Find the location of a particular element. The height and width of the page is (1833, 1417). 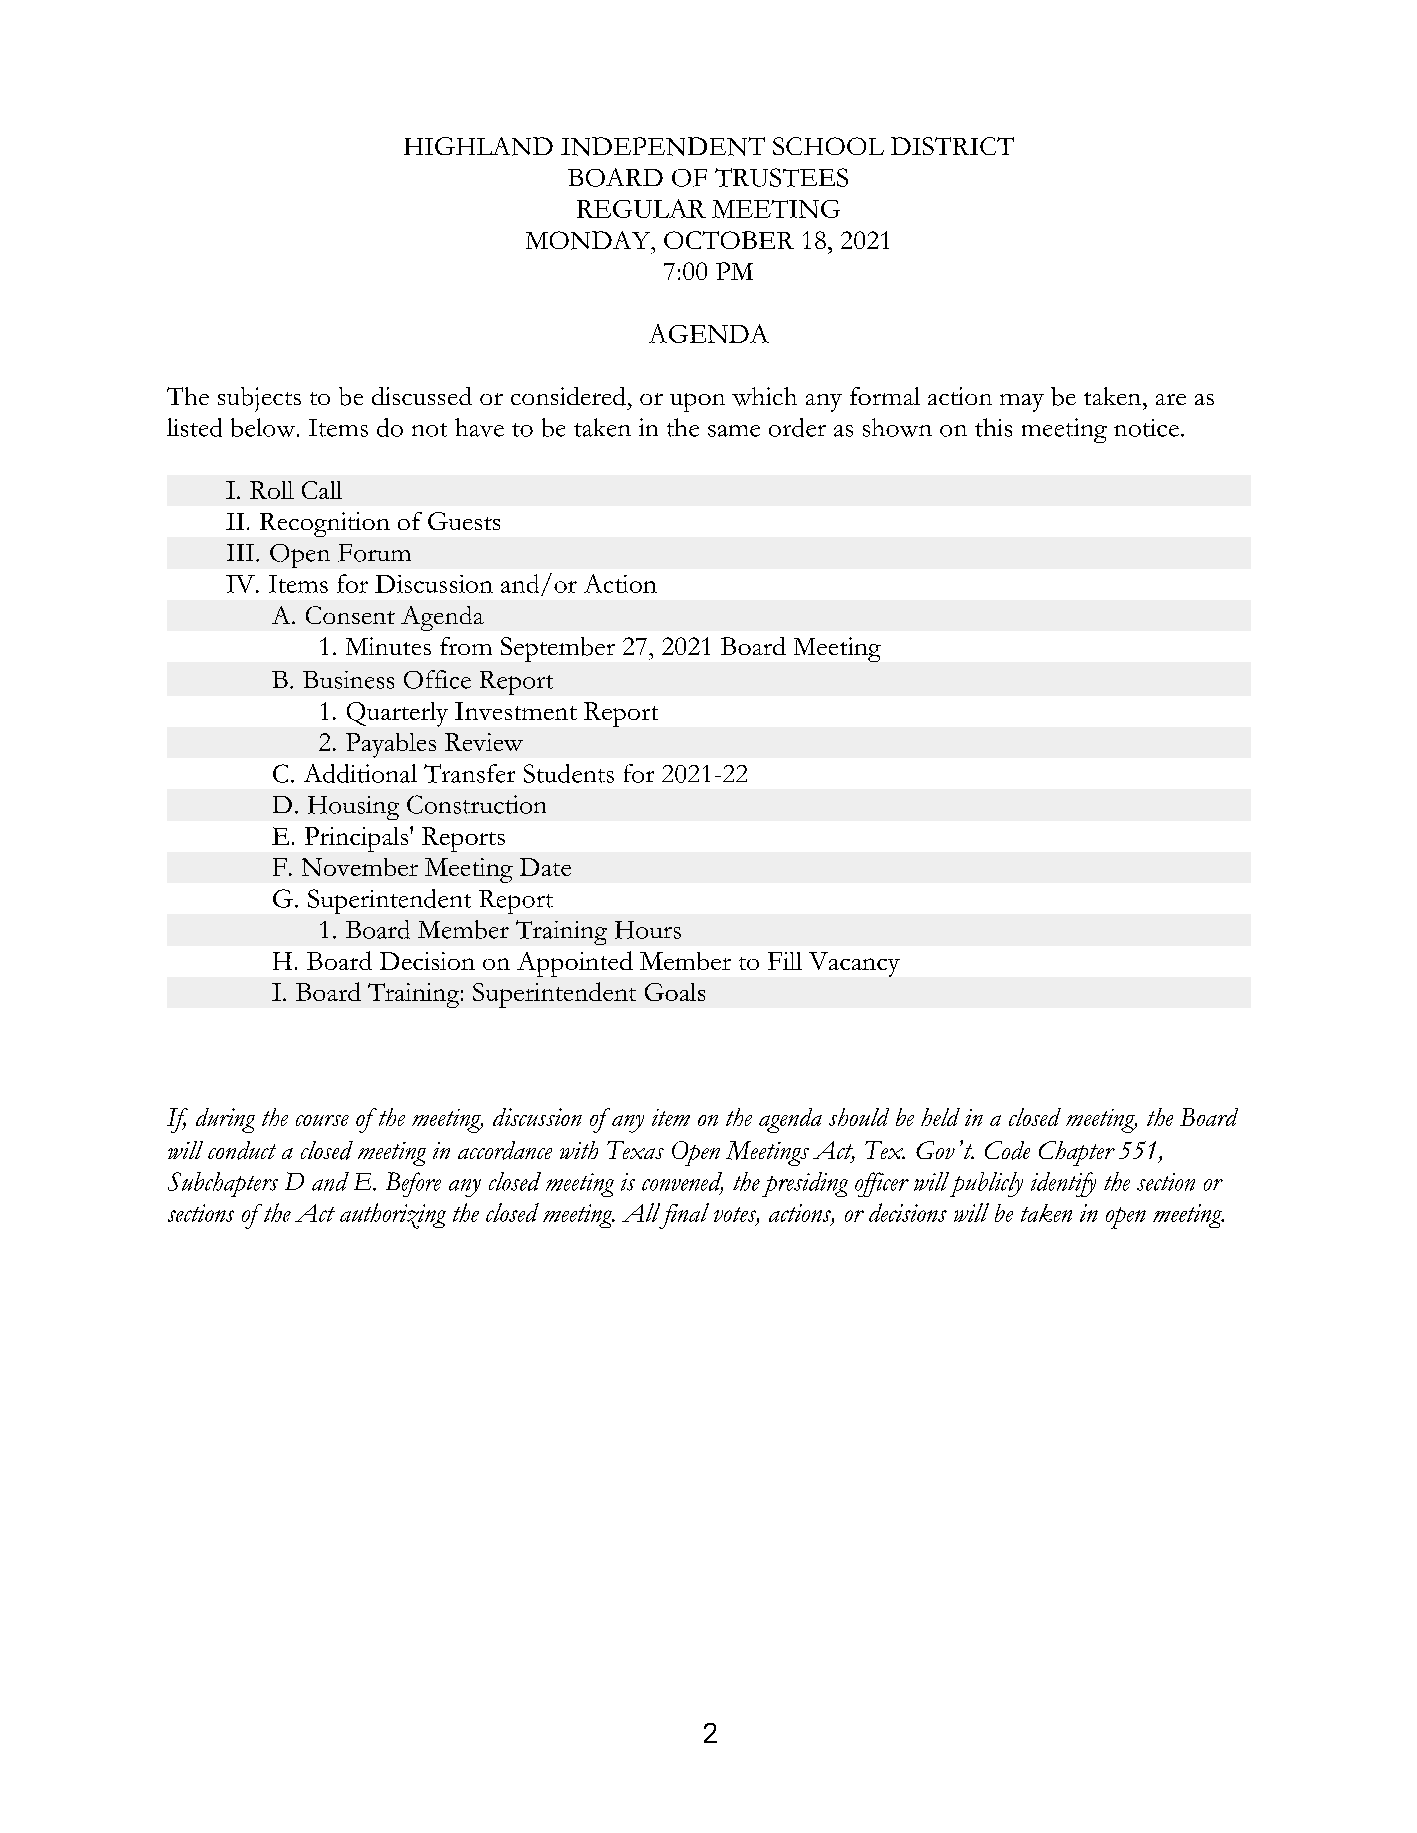

this is located at coordinates (993, 427).
